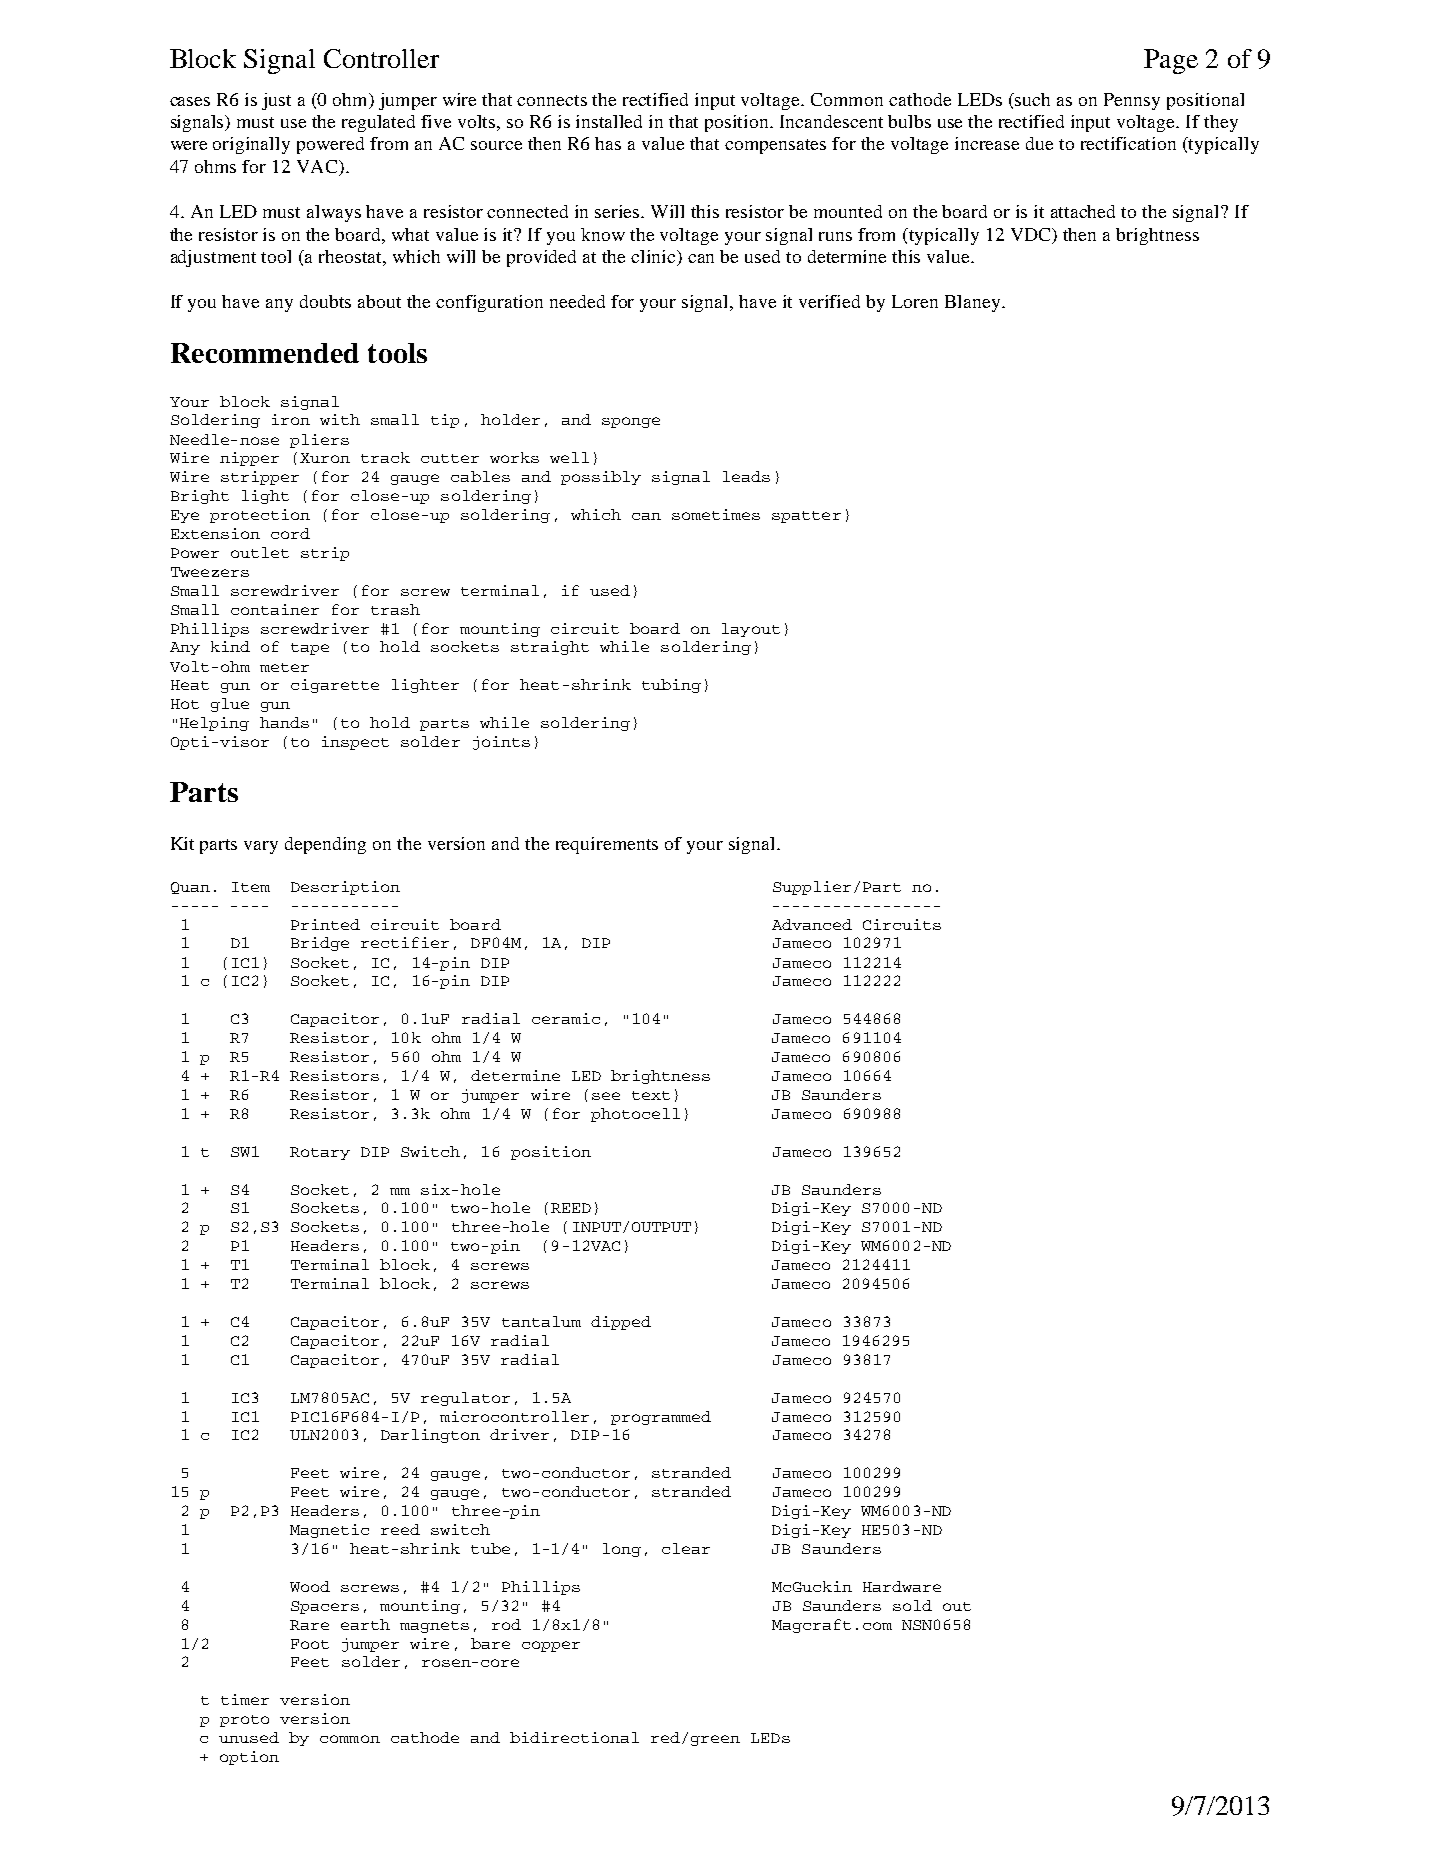  Describe the element at coordinates (751, 630) in the image. I see `layout` at that location.
